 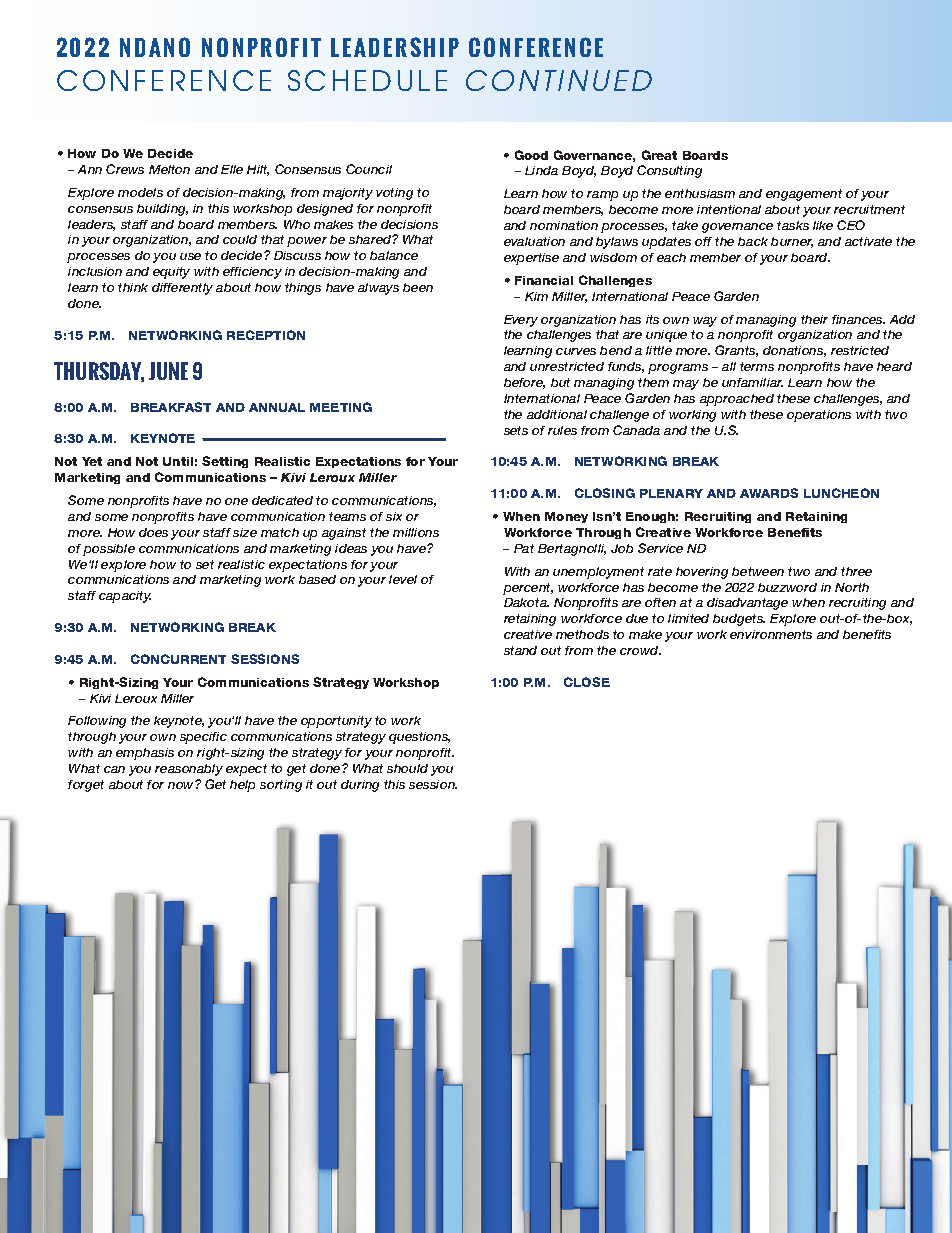 I want to click on reasonably, so click(x=189, y=770).
